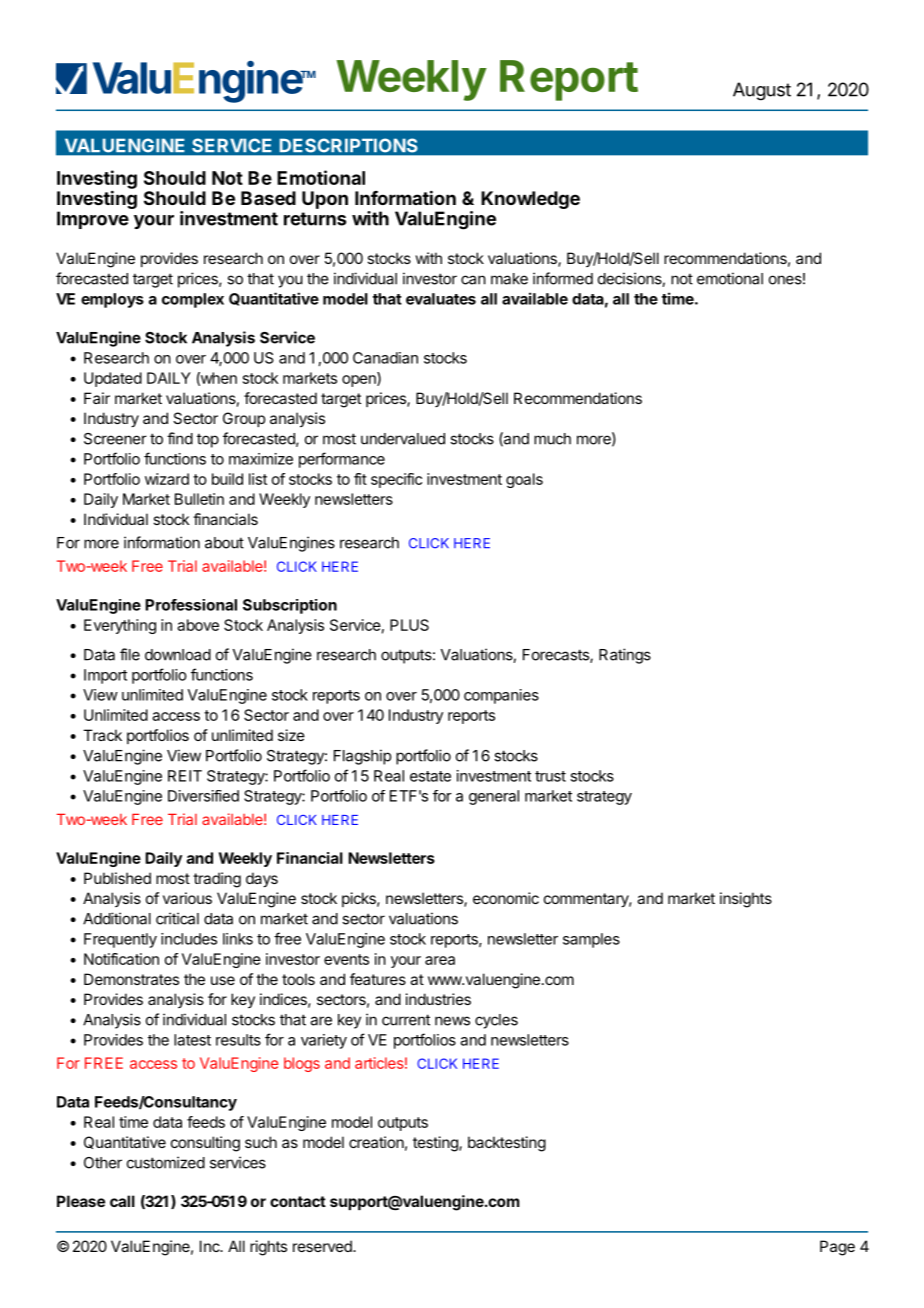  What do you see at coordinates (552, 439) in the screenshot?
I see `much` at bounding box center [552, 439].
